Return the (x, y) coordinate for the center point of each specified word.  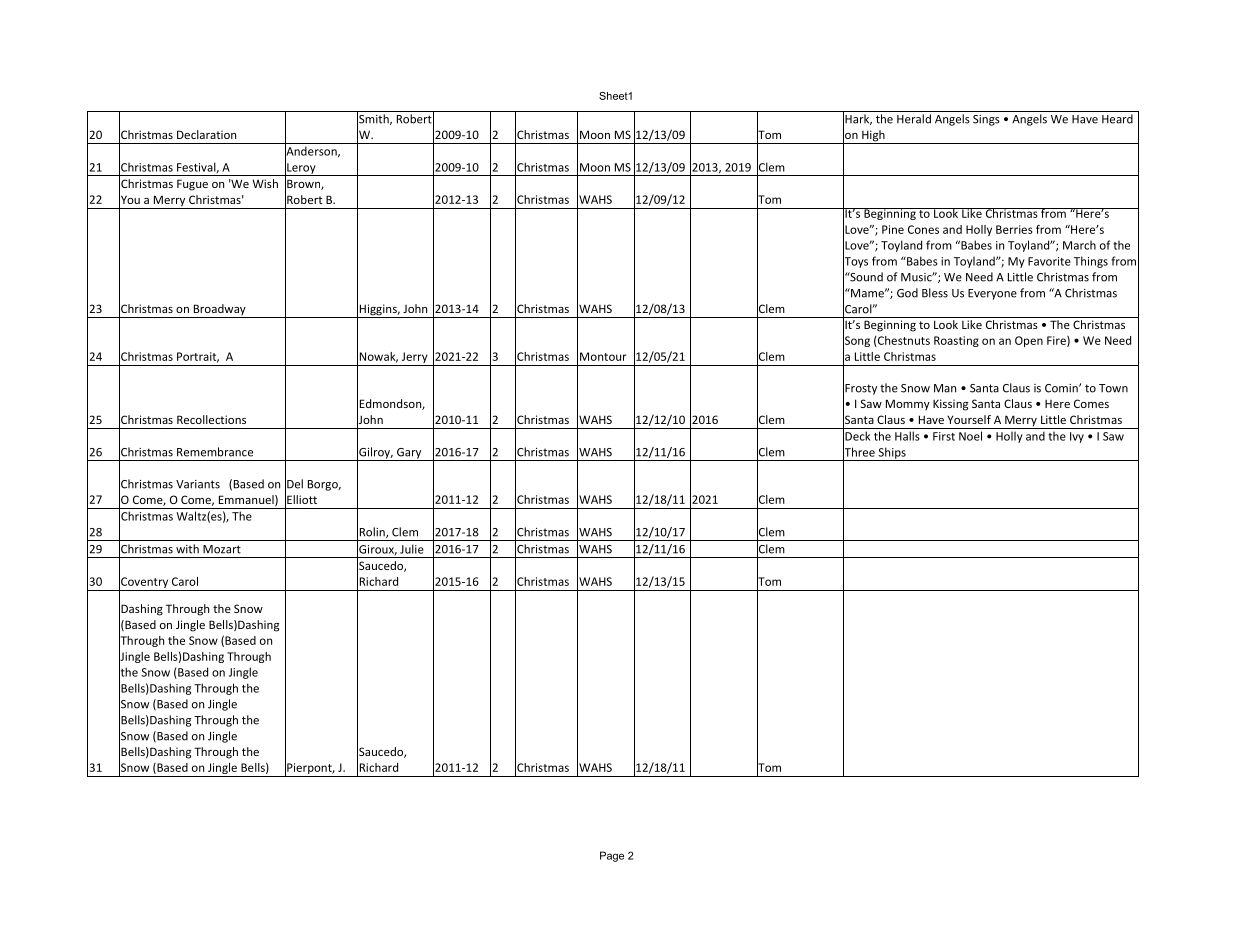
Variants (198, 484)
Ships (892, 454)
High (873, 137)
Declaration (206, 134)
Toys (855, 262)
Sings (986, 120)
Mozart (222, 549)
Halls (907, 436)
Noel (970, 436)
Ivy (1077, 437)
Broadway (219, 311)
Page (612, 856)
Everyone (992, 294)
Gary (409, 454)
